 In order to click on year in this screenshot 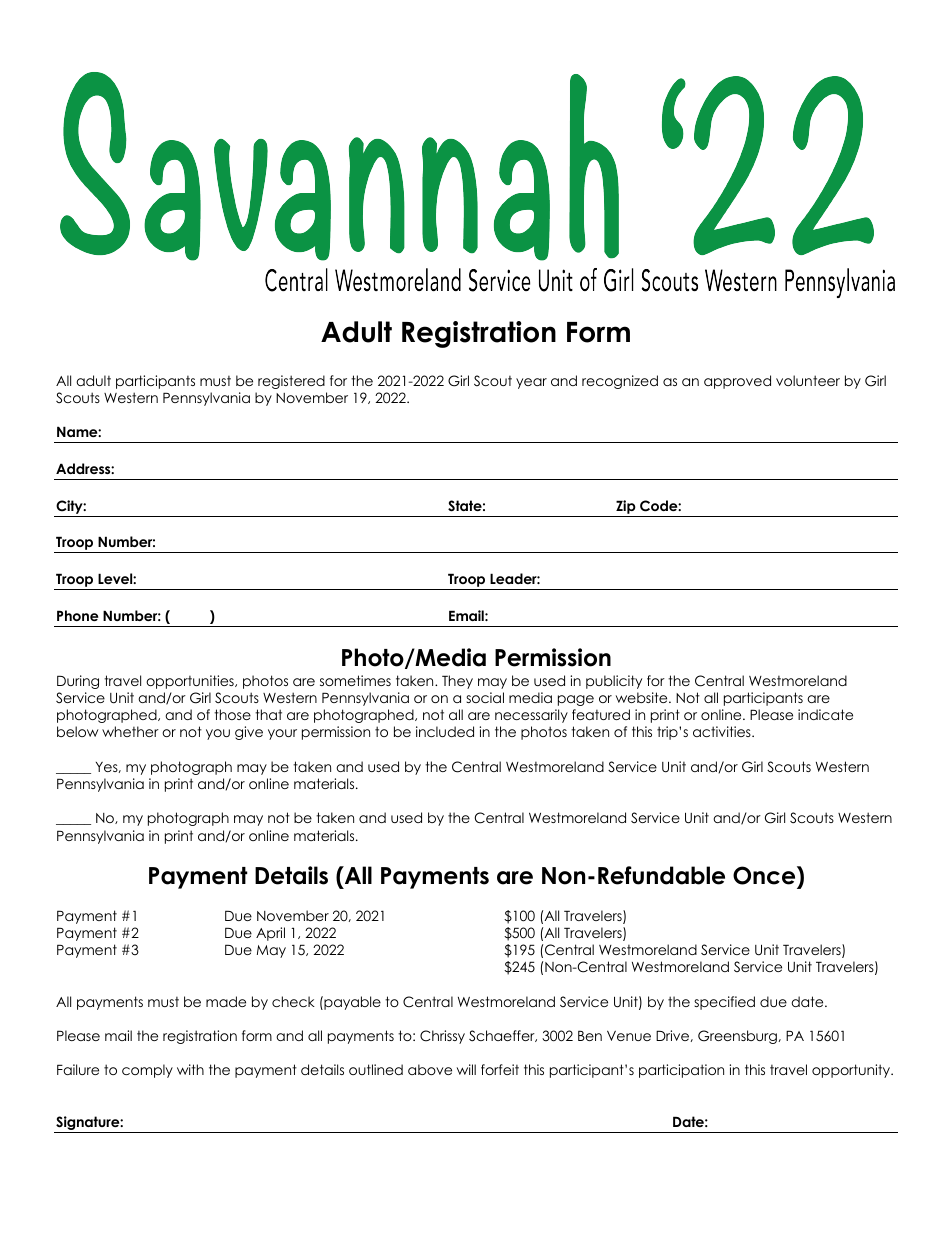, I will do `click(531, 383)`.
